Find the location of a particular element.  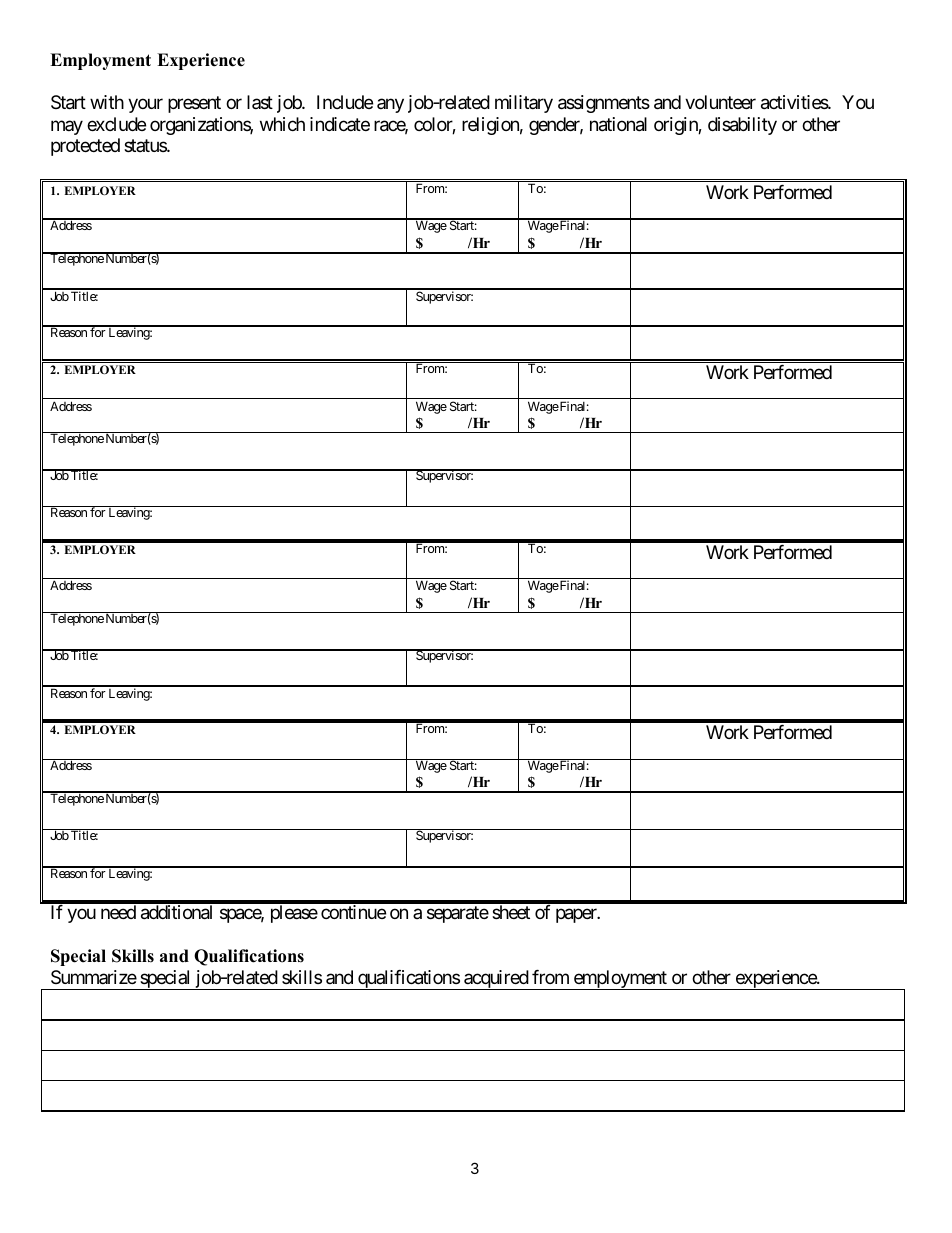

acquired is located at coordinates (496, 980).
